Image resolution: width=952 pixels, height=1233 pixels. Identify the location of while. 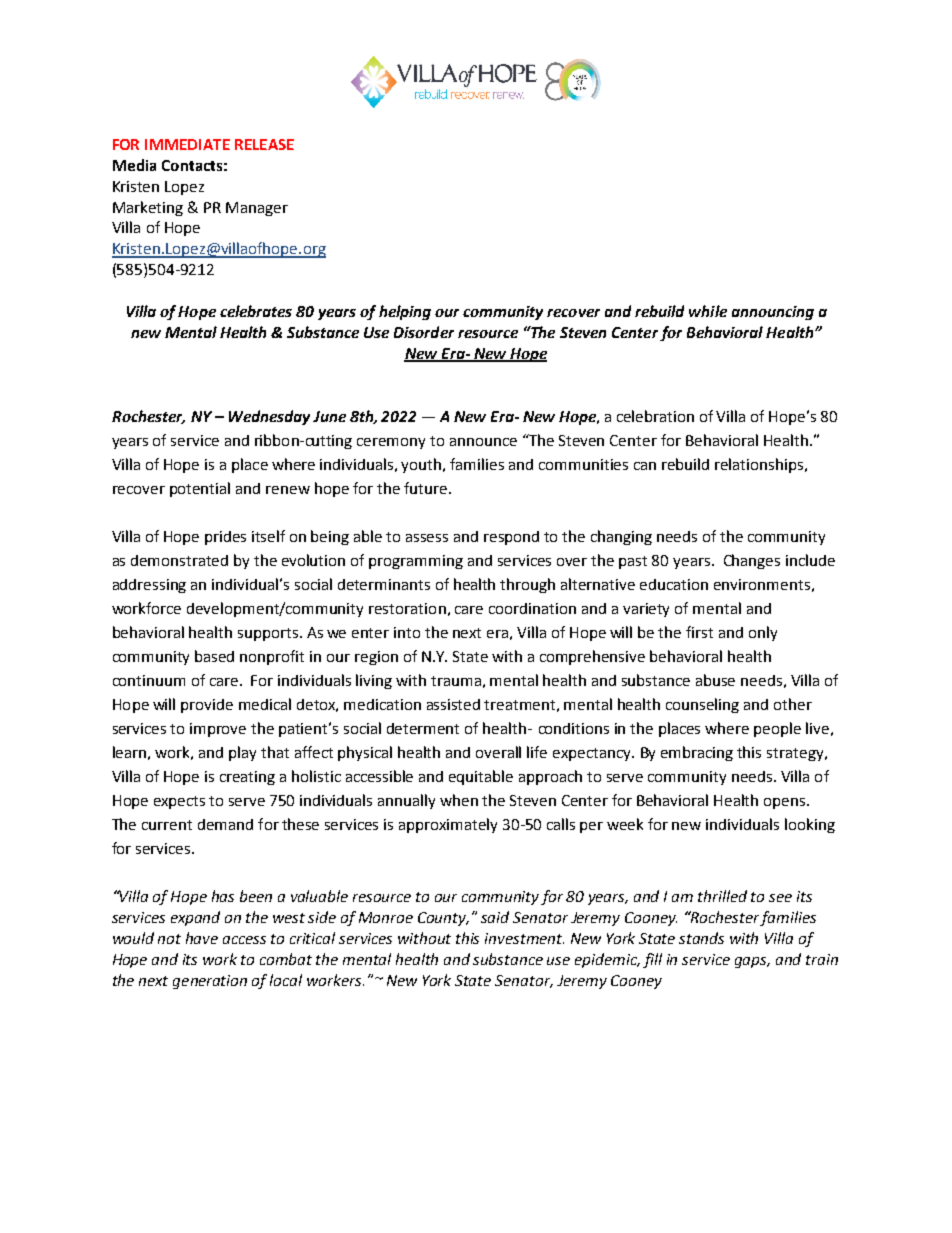
(708, 311).
